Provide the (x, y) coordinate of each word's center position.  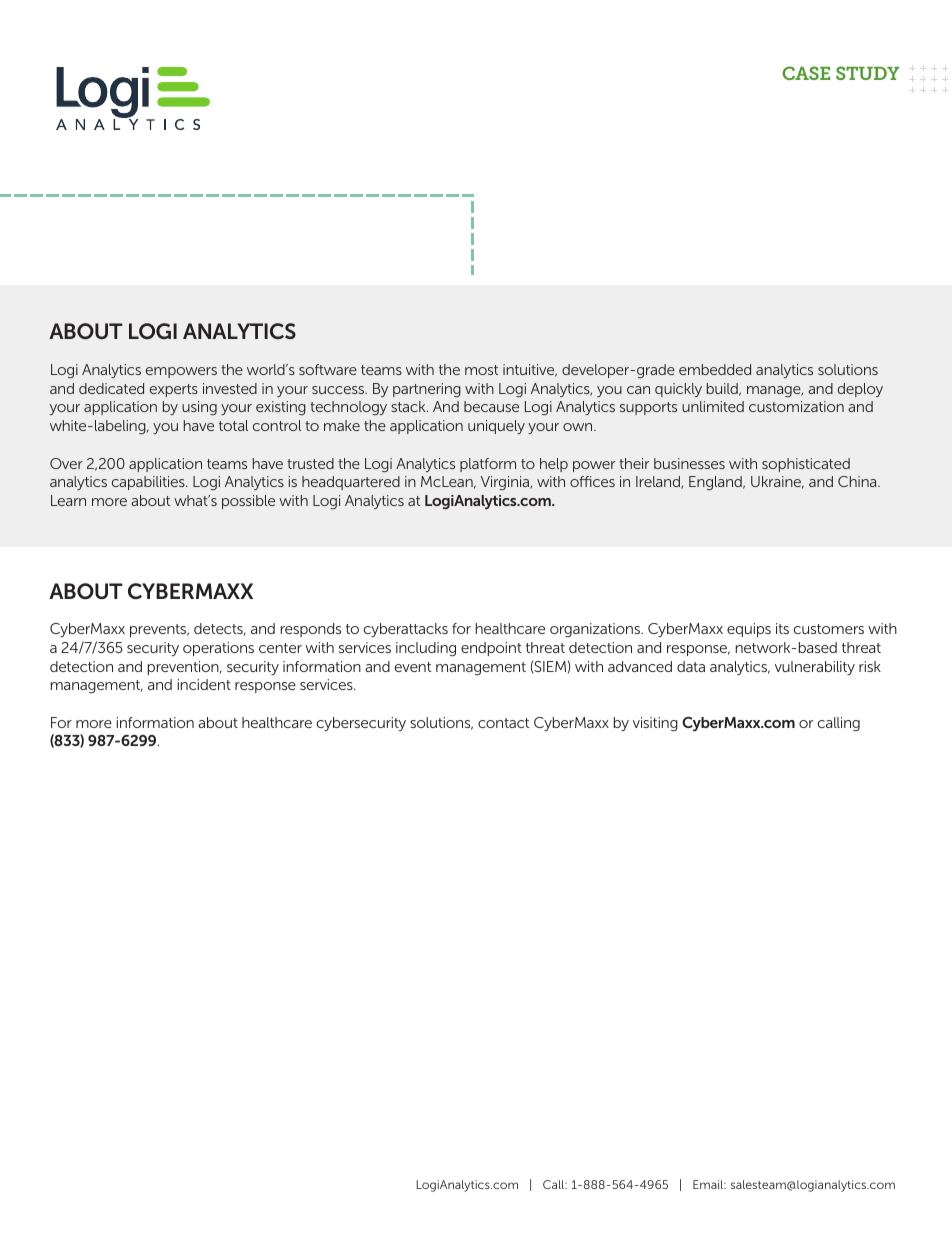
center (280, 648)
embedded (715, 369)
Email (709, 1184)
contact (503, 723)
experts (174, 390)
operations (218, 649)
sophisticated (806, 465)
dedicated (111, 388)
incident (204, 684)
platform (488, 465)
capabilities (149, 483)
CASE (806, 73)
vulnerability (815, 668)
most (481, 370)
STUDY (868, 73)
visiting (655, 724)
